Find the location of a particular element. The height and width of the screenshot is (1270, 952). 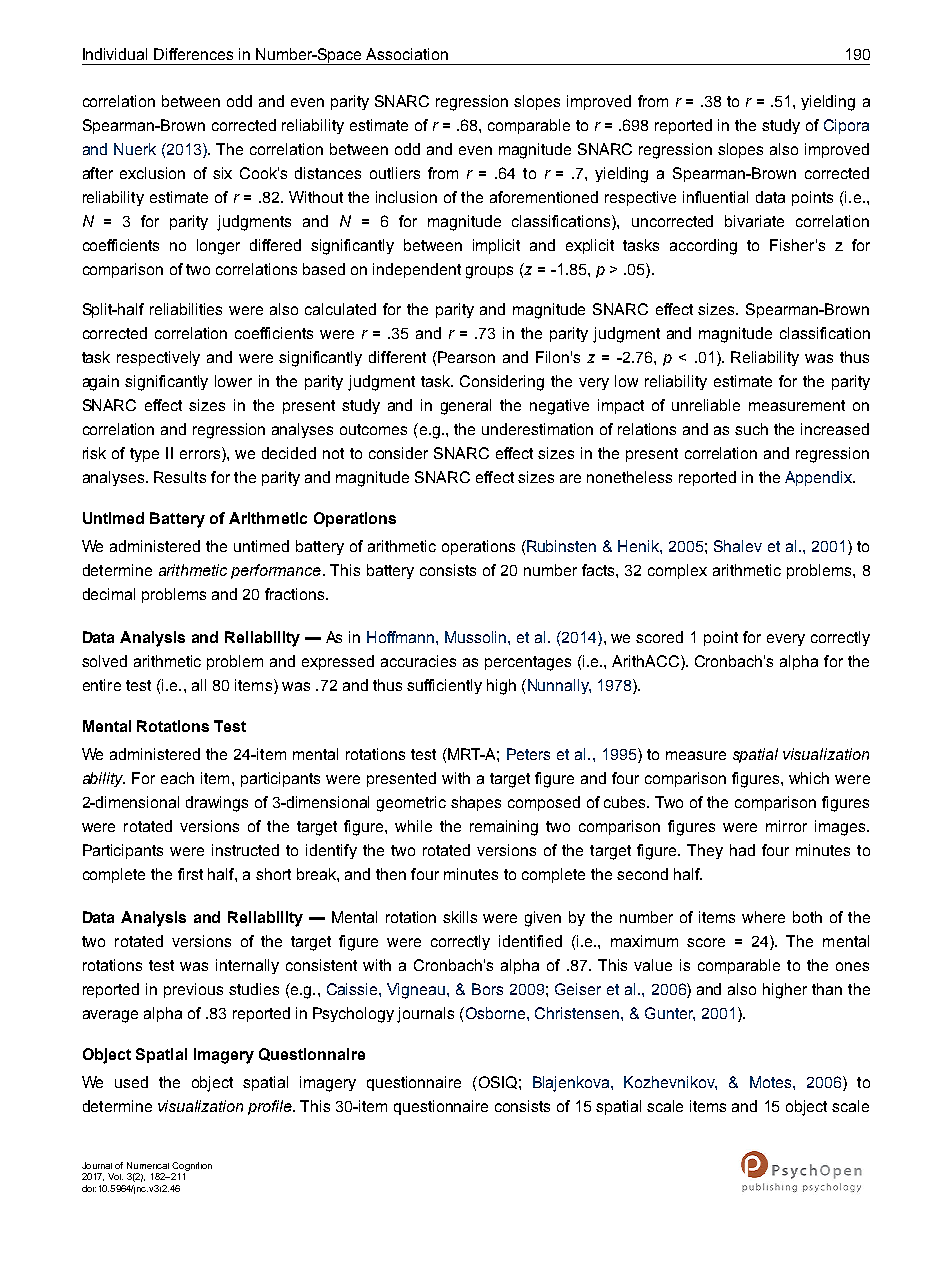

influential is located at coordinates (715, 197).
